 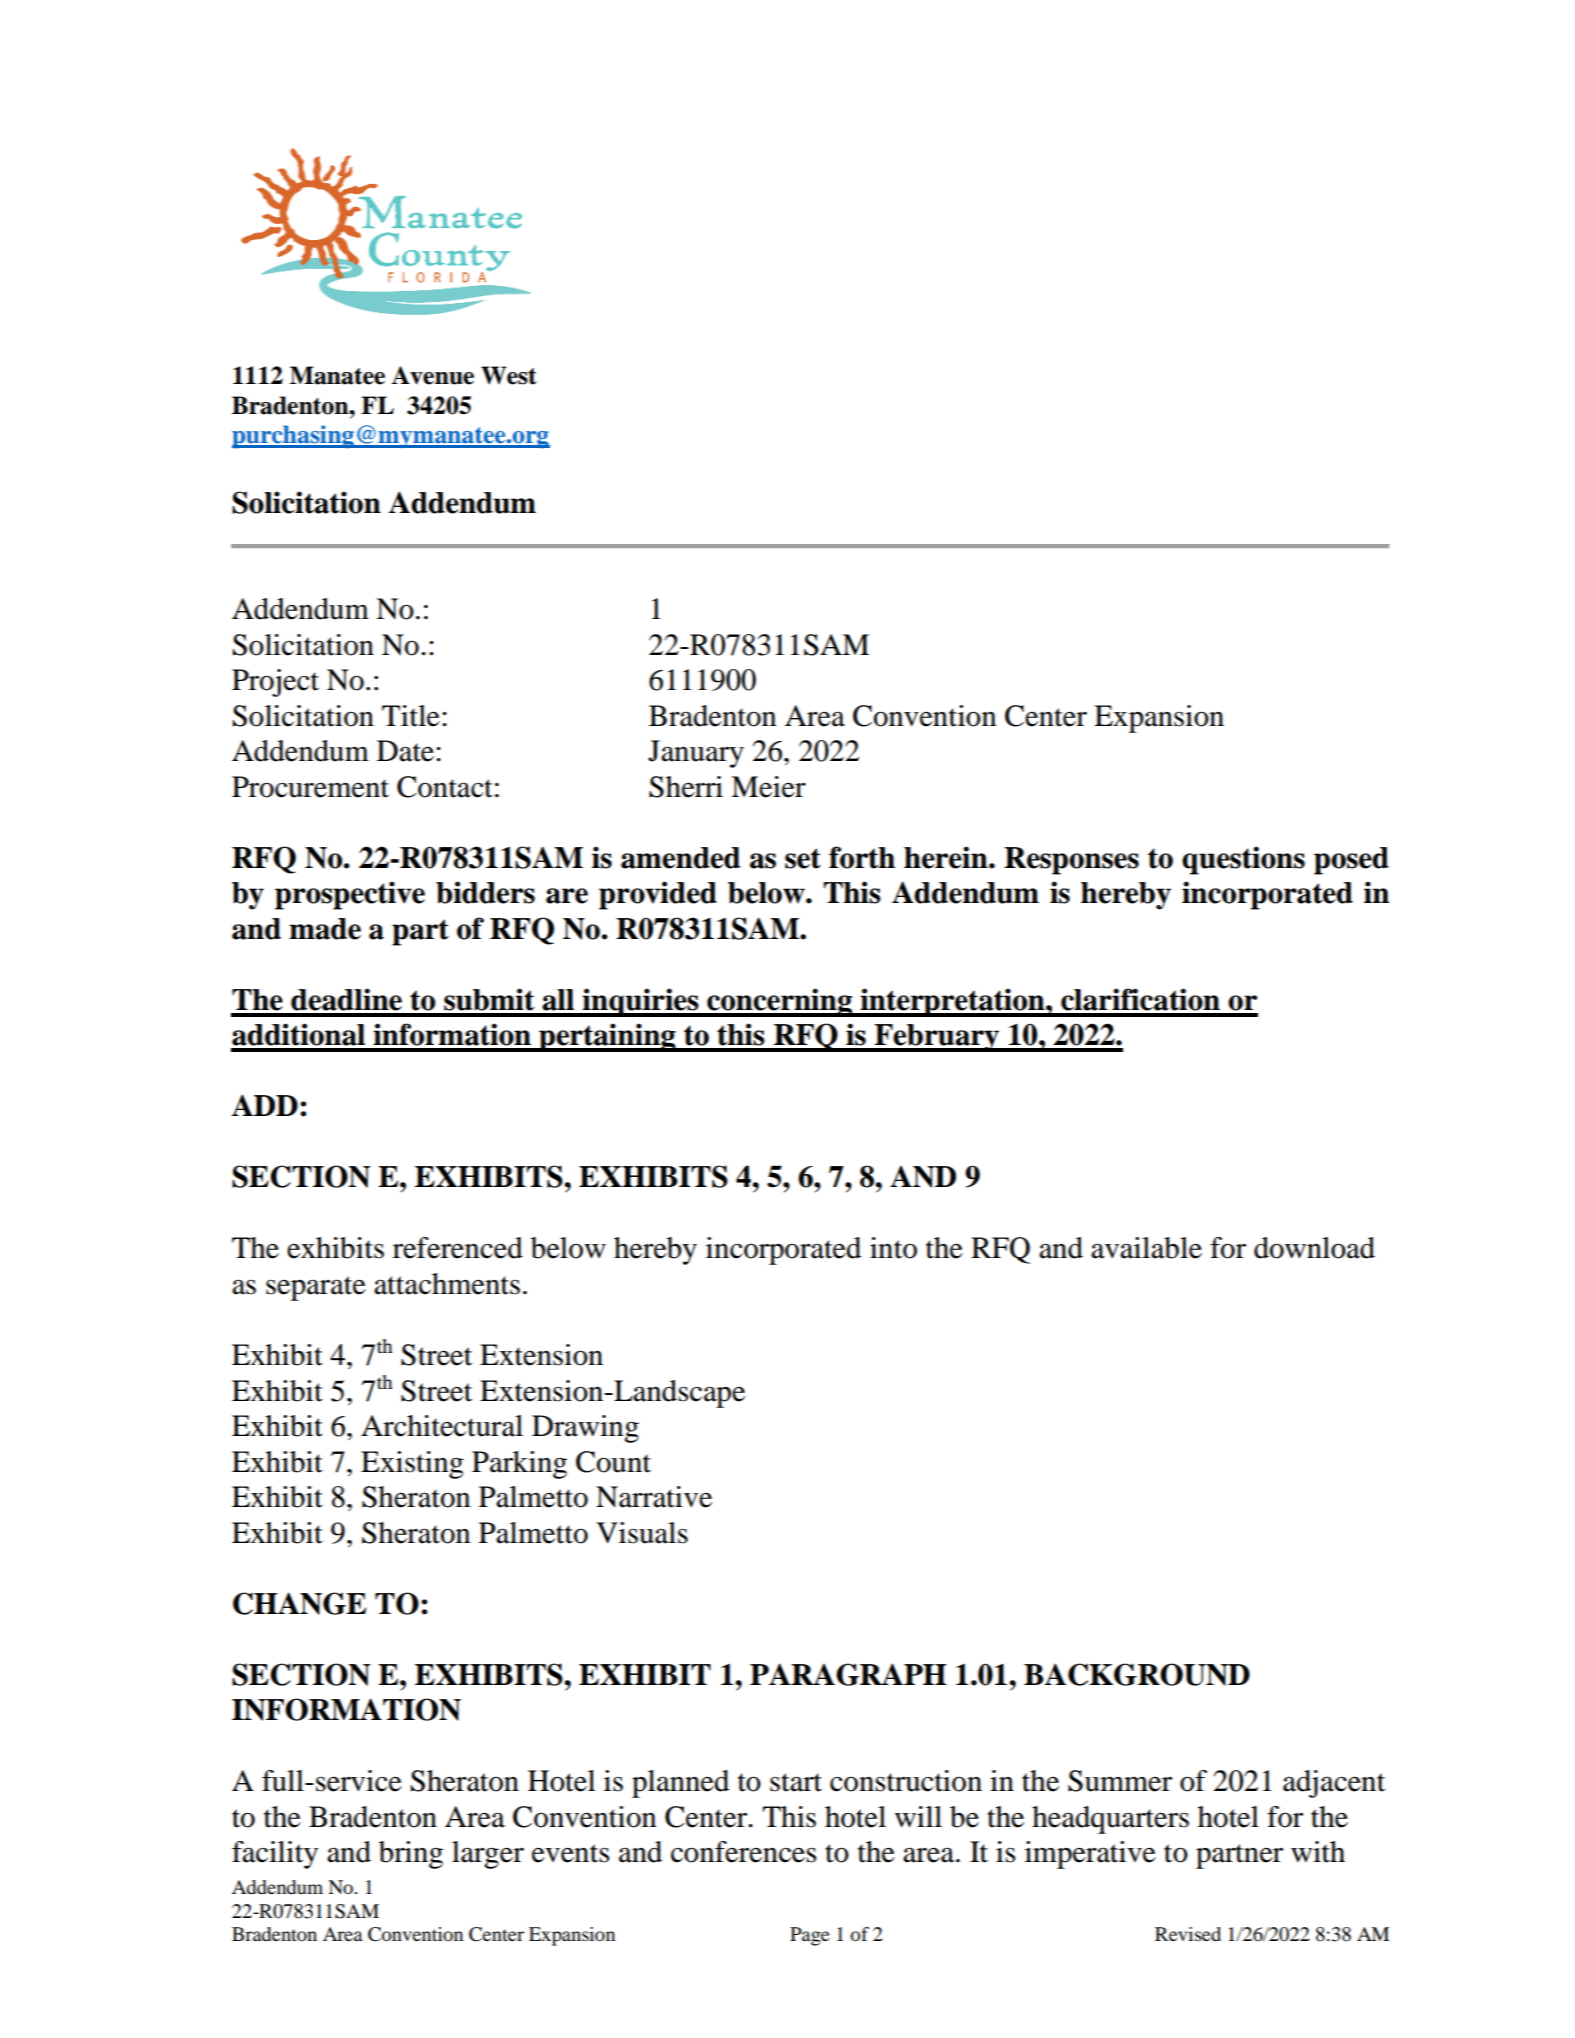 What do you see at coordinates (509, 375) in the screenshot?
I see `West` at bounding box center [509, 375].
